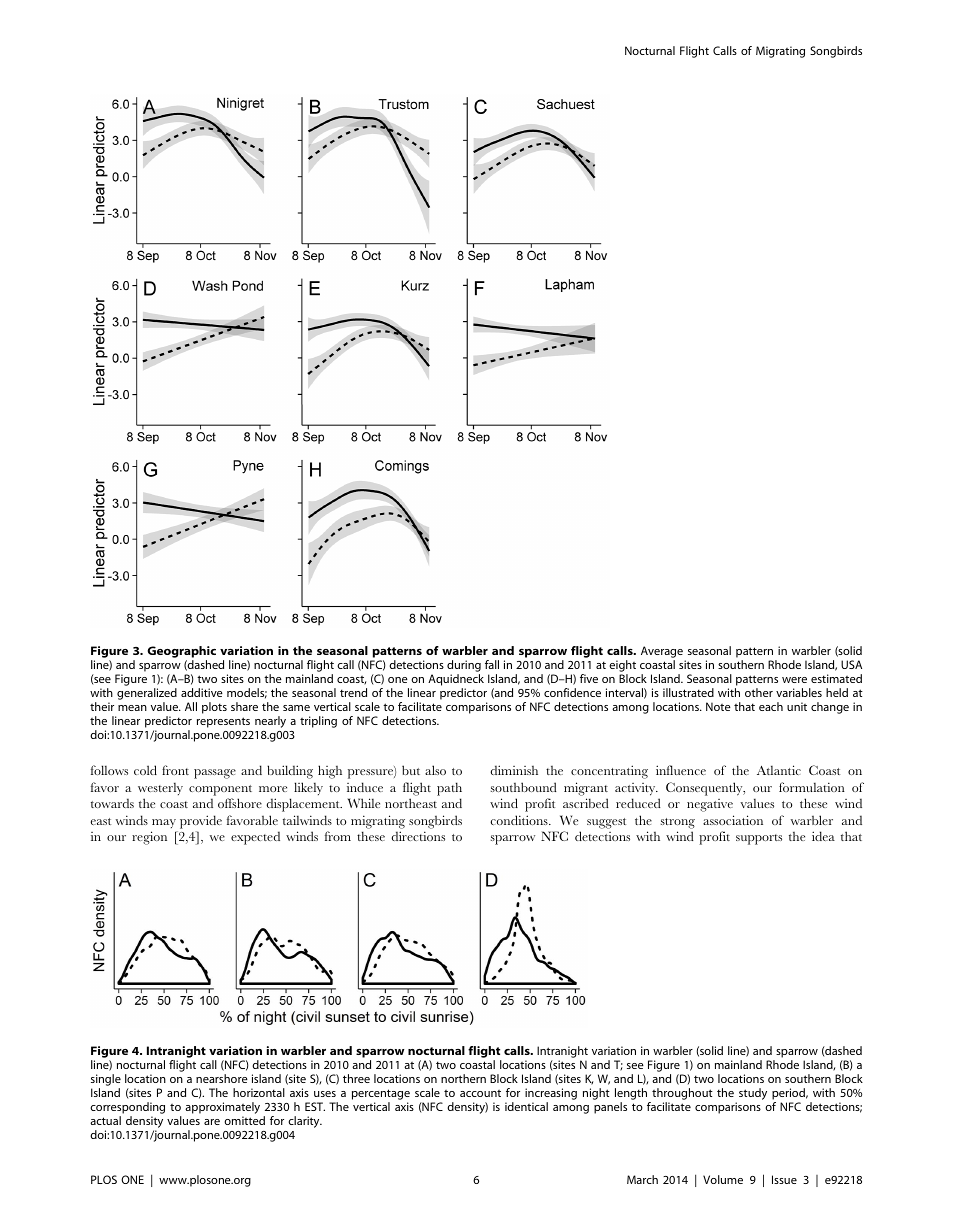  Describe the element at coordinates (201, 822) in the screenshot. I see `provide` at that location.
